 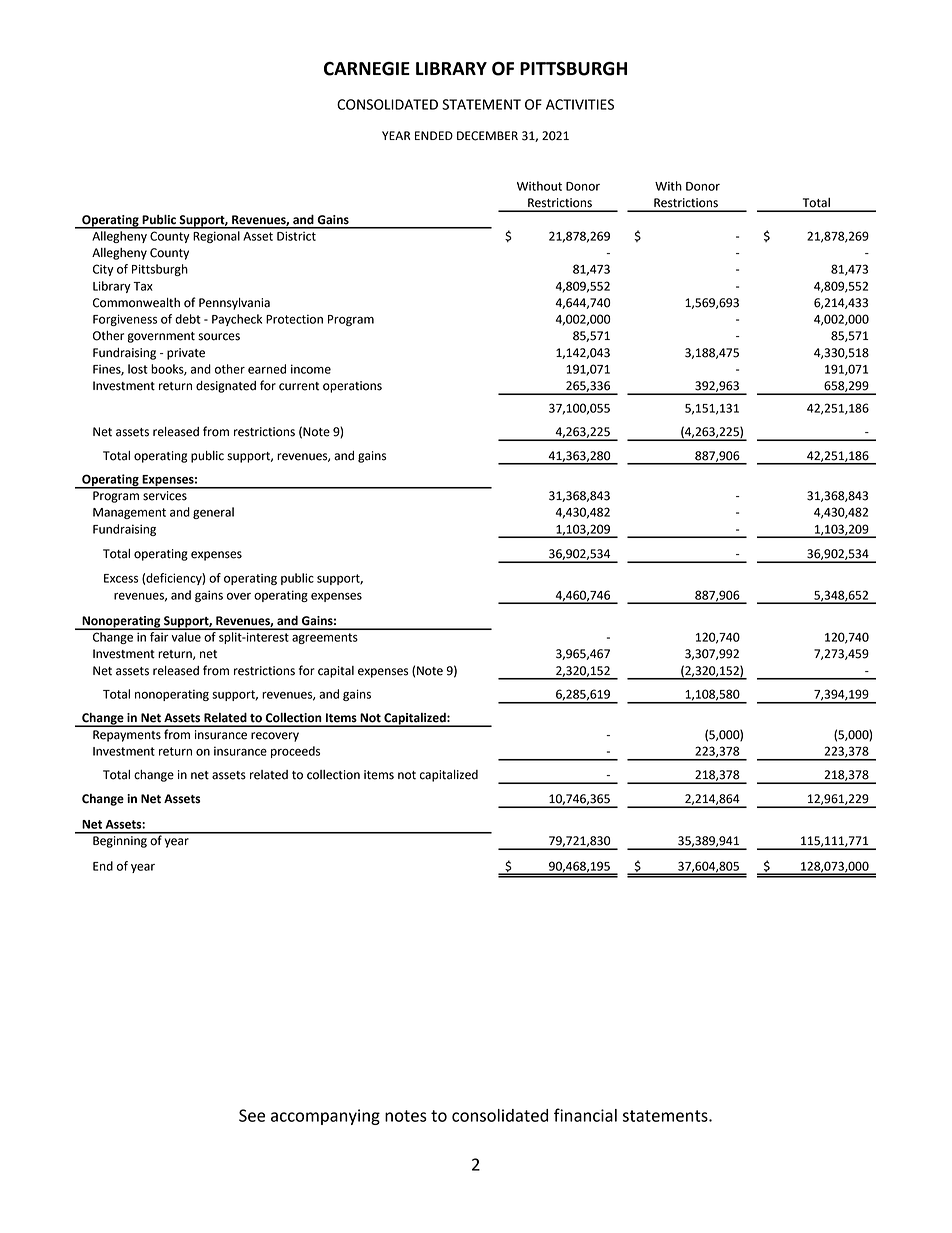 I want to click on City, so click(x=103, y=270).
